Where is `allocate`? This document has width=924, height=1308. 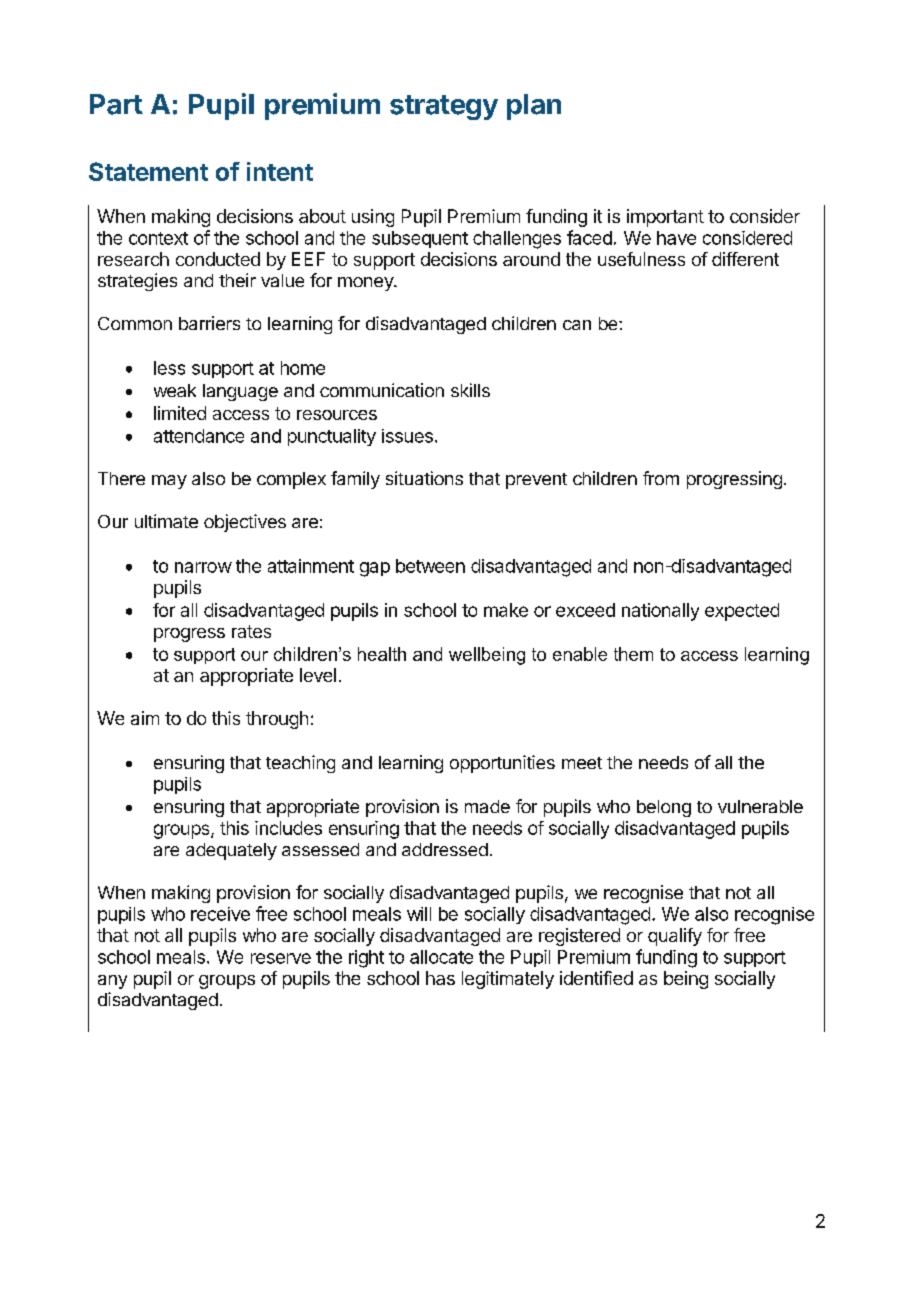
allocate is located at coordinates (441, 957).
